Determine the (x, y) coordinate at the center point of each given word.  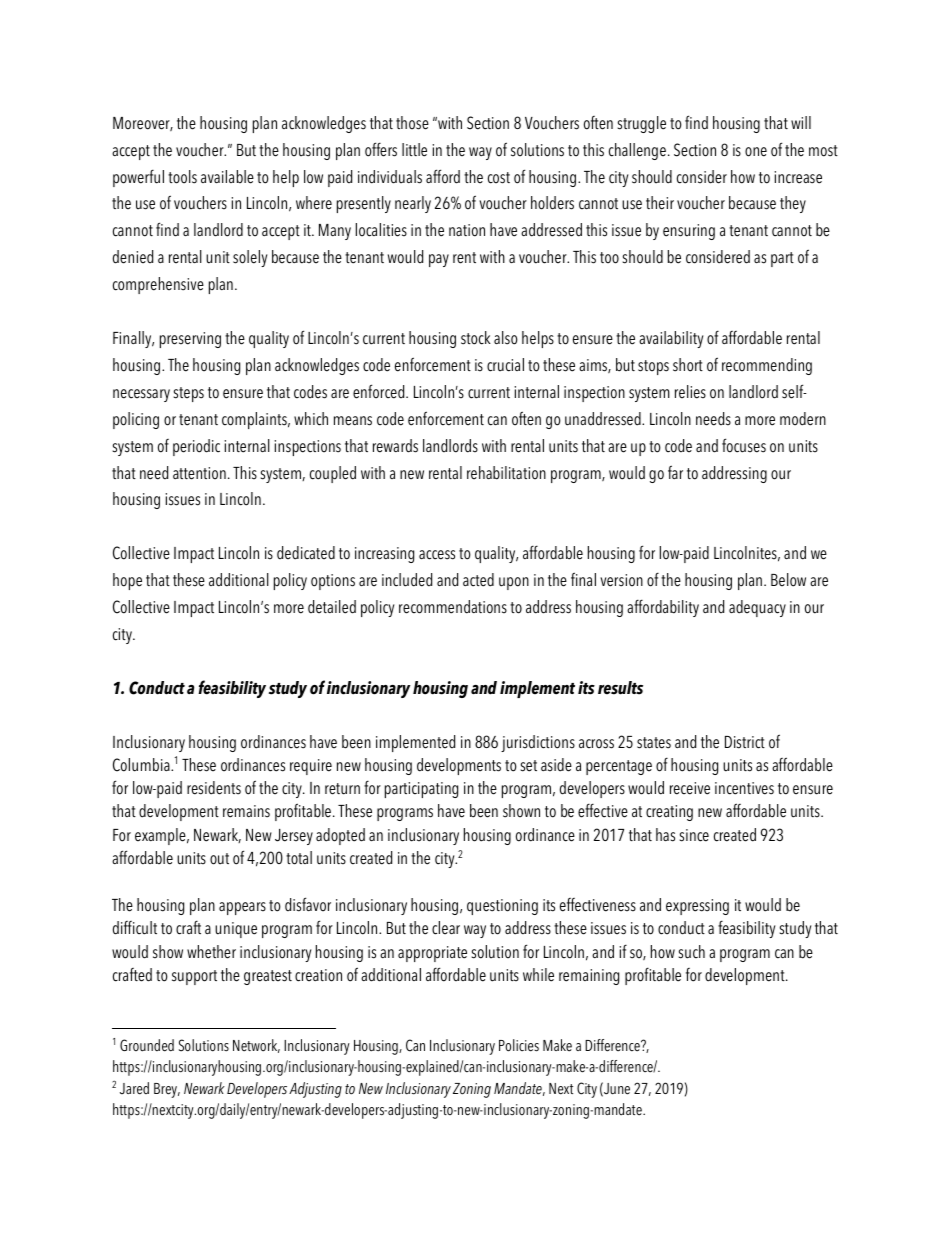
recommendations (453, 607)
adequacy (757, 608)
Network (256, 1046)
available (227, 177)
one (756, 152)
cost (499, 178)
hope (127, 581)
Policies (519, 1045)
